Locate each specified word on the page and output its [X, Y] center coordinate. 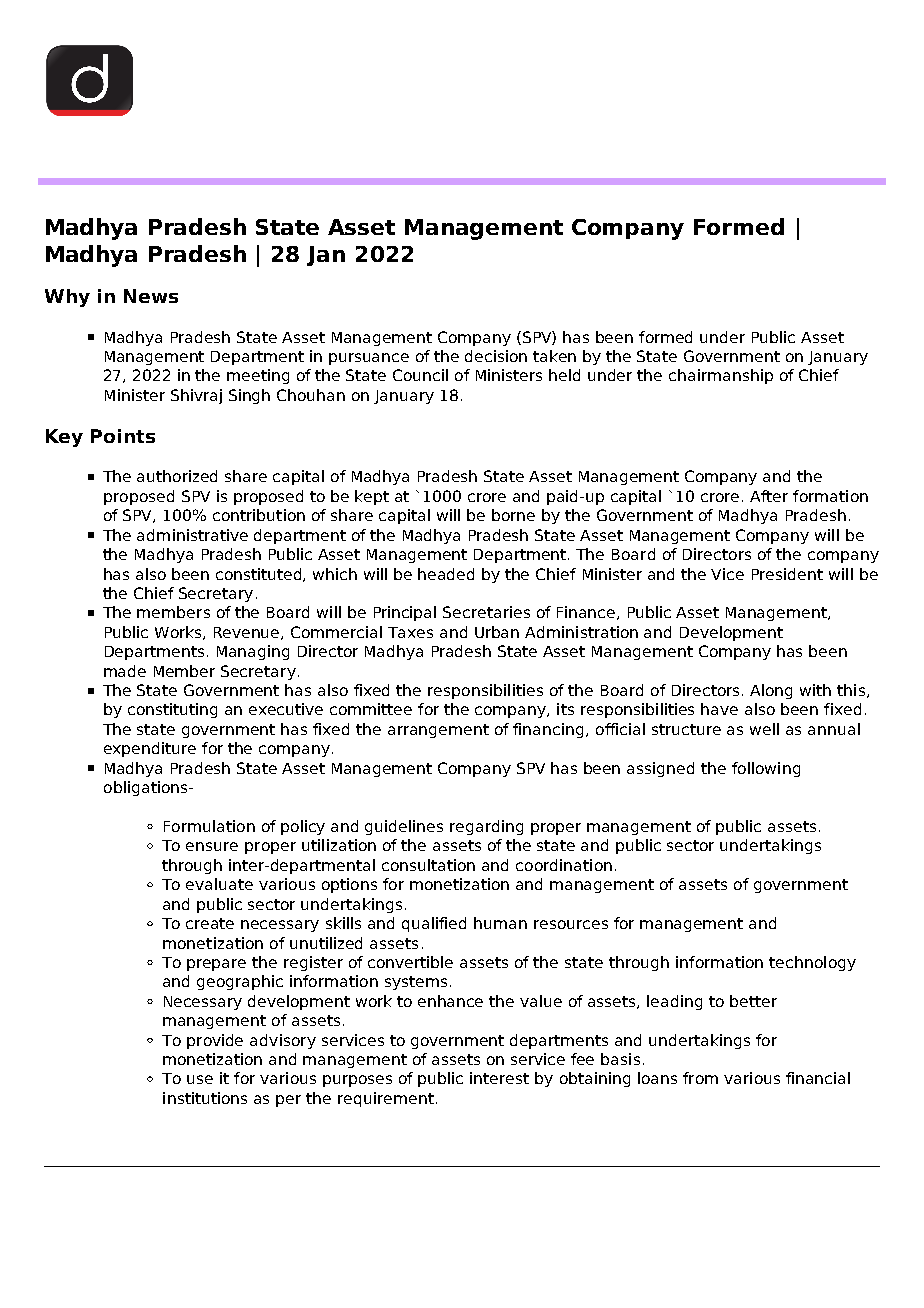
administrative [192, 535]
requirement [386, 1099]
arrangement [438, 731]
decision [496, 356]
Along [771, 691]
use [200, 1079]
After [769, 496]
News [151, 296]
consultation [428, 865]
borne [513, 515]
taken [554, 356]
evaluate [219, 884]
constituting [172, 710]
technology [812, 963]
